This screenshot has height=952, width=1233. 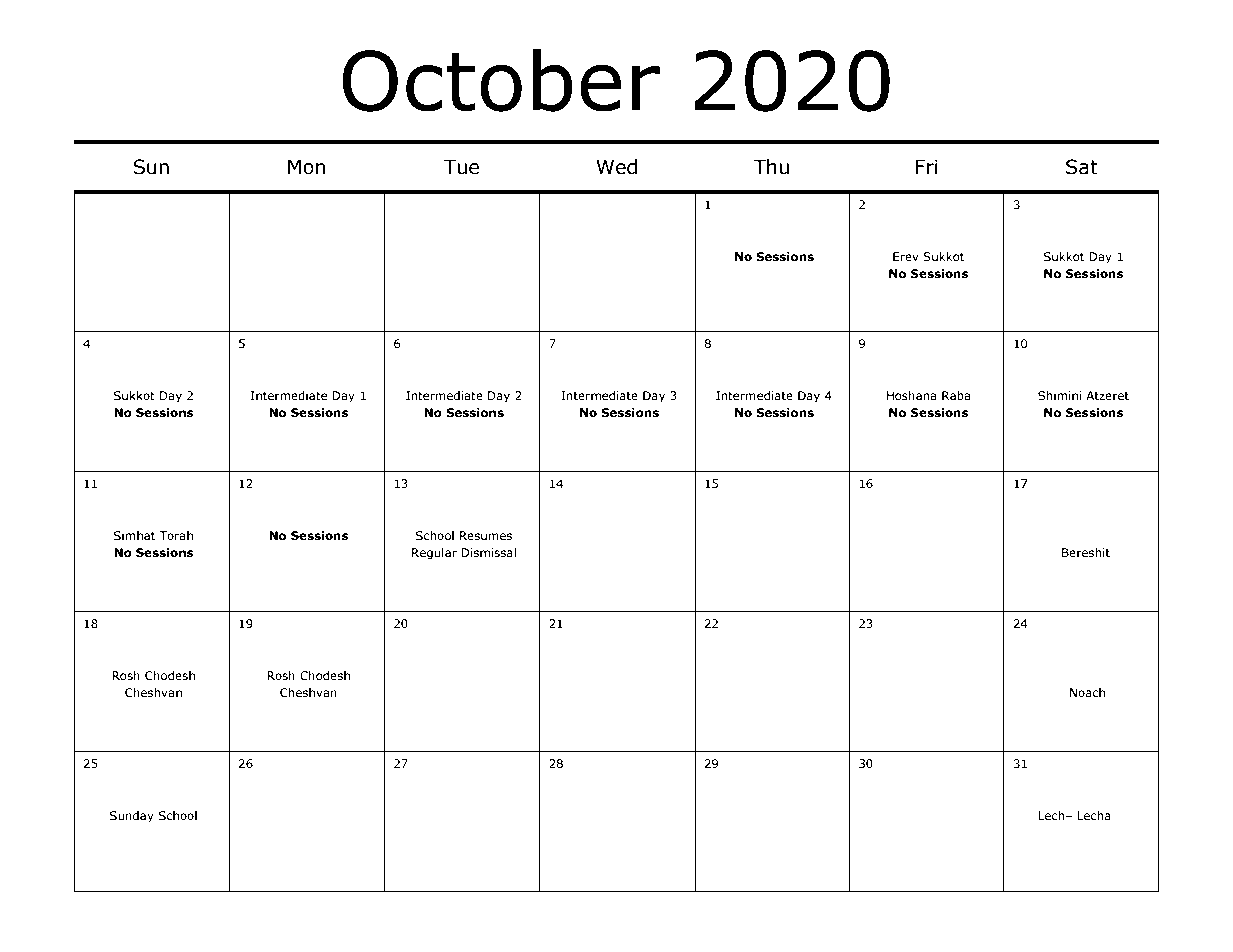 What do you see at coordinates (306, 167) in the screenshot?
I see `Mon` at bounding box center [306, 167].
